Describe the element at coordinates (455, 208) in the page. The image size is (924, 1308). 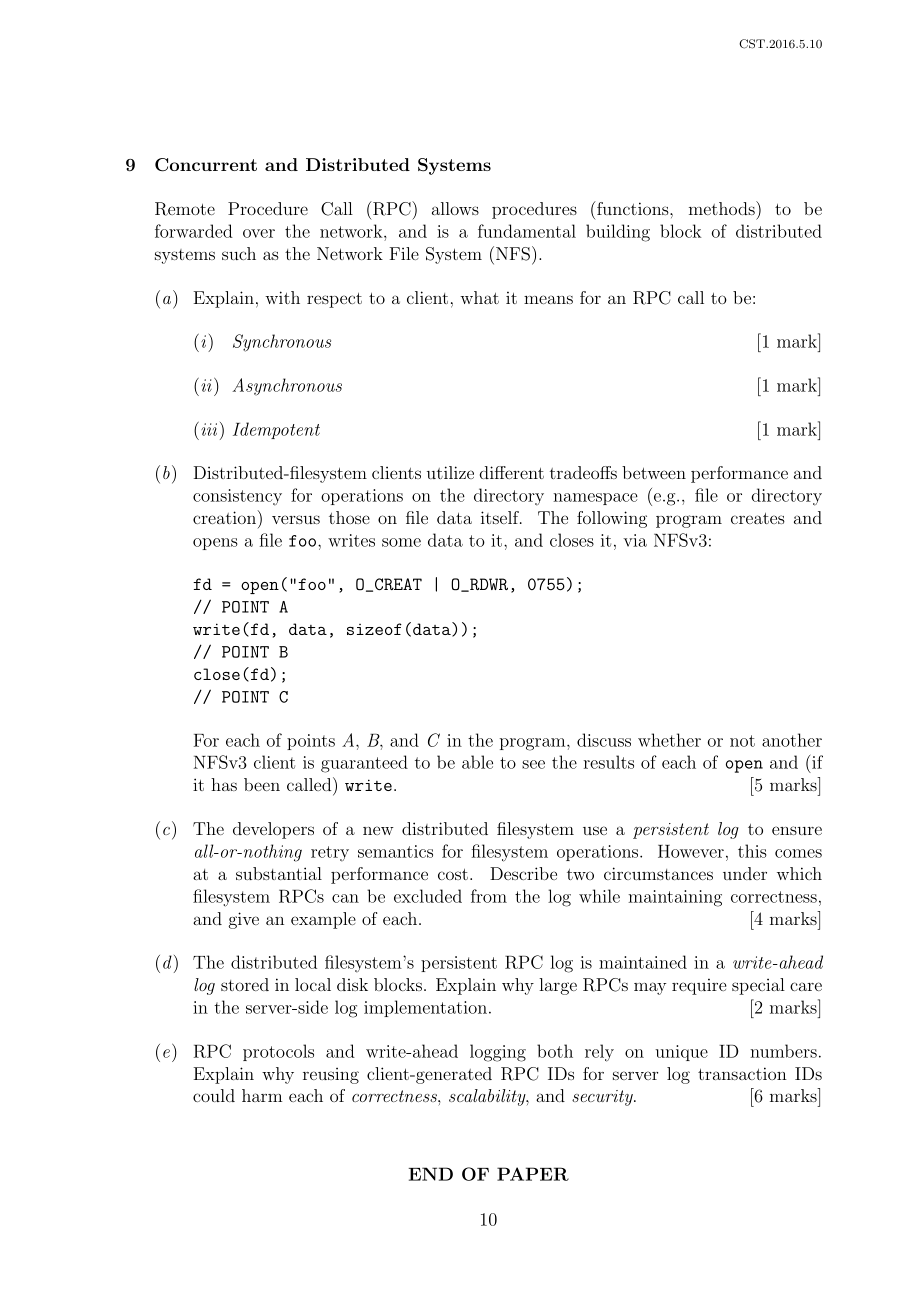
I see `allows` at that location.
